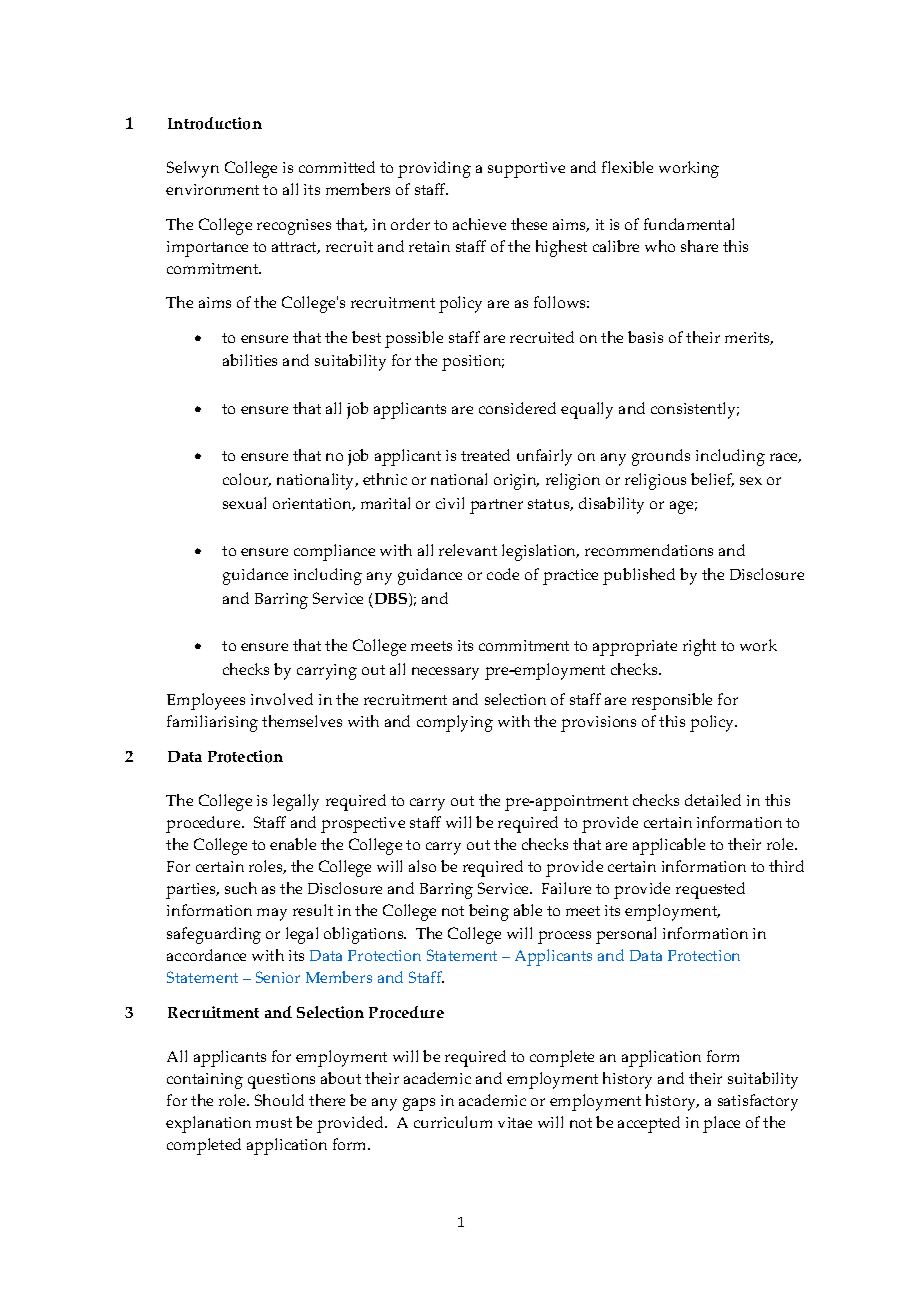 The width and height of the screenshot is (924, 1308). I want to click on involved, so click(282, 699).
